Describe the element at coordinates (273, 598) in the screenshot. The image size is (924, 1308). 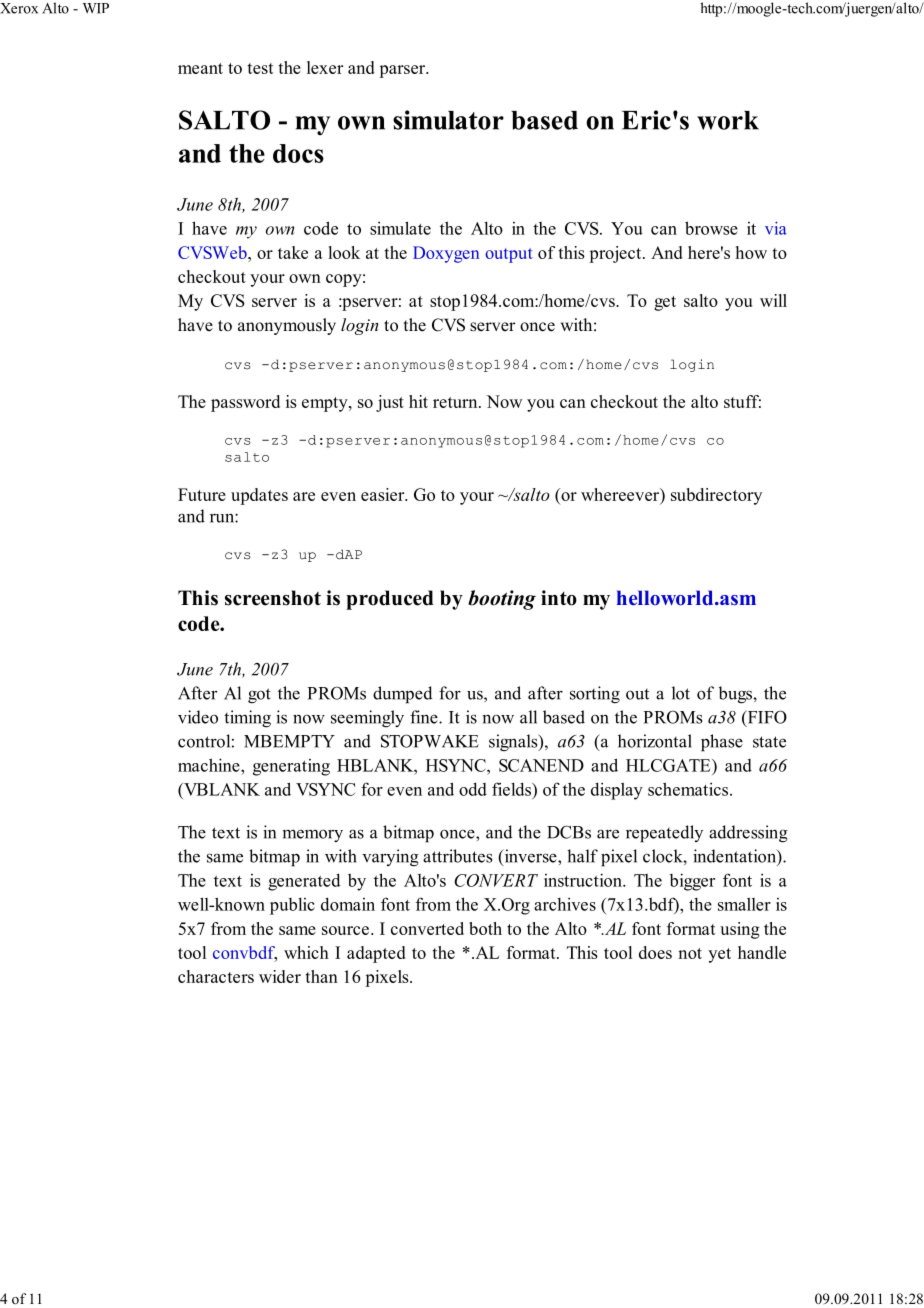
I see `screenshot` at that location.
